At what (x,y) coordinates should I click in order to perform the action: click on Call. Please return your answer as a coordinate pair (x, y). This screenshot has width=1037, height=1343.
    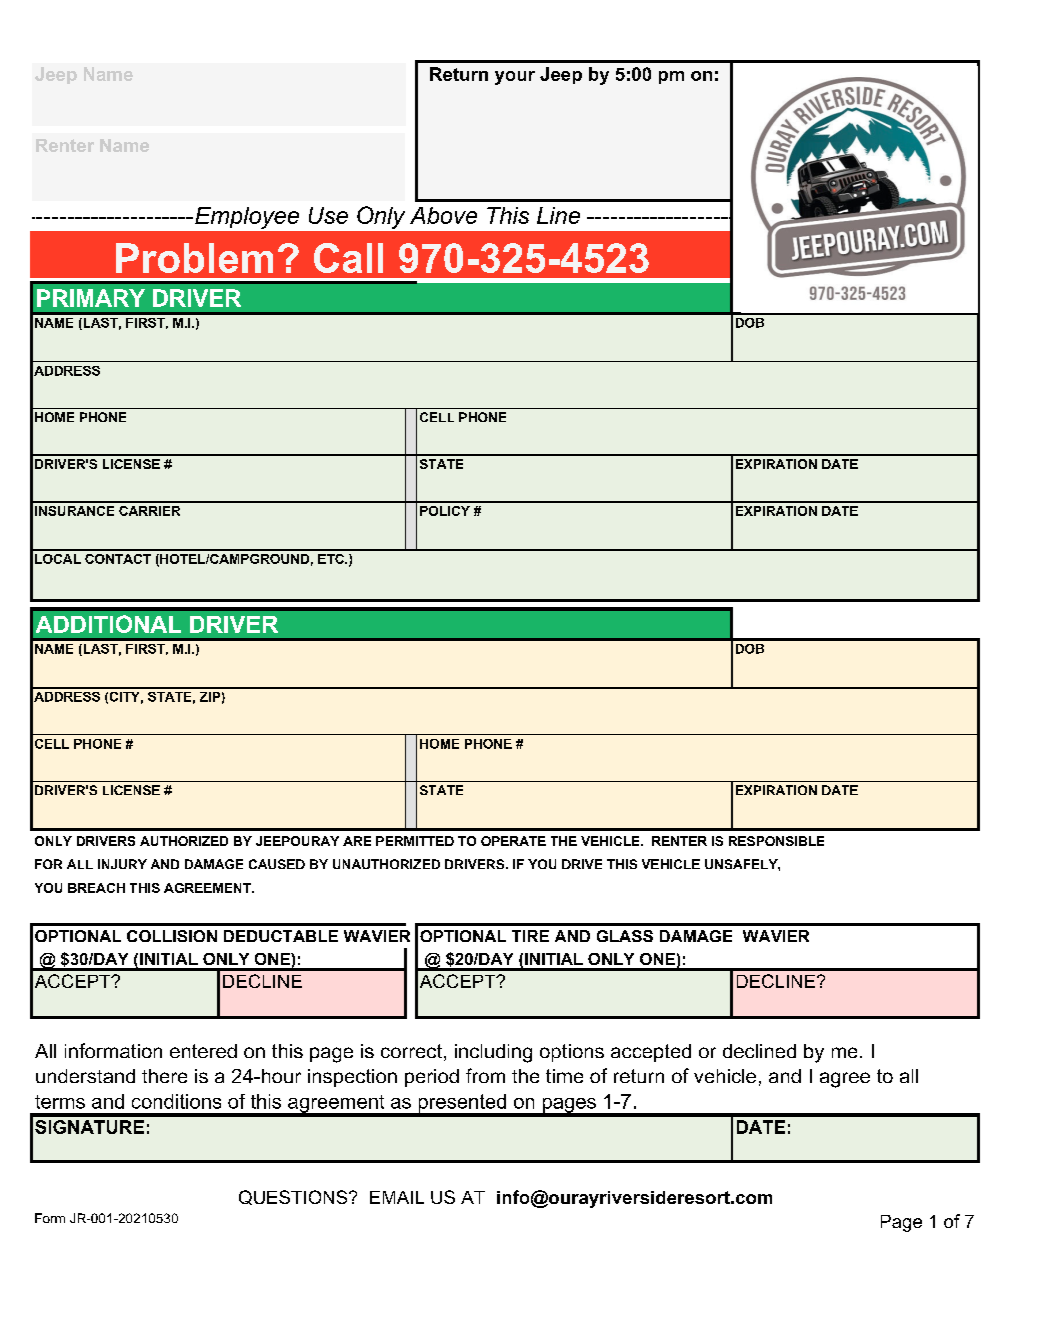
    Looking at the image, I should click on (348, 258).
